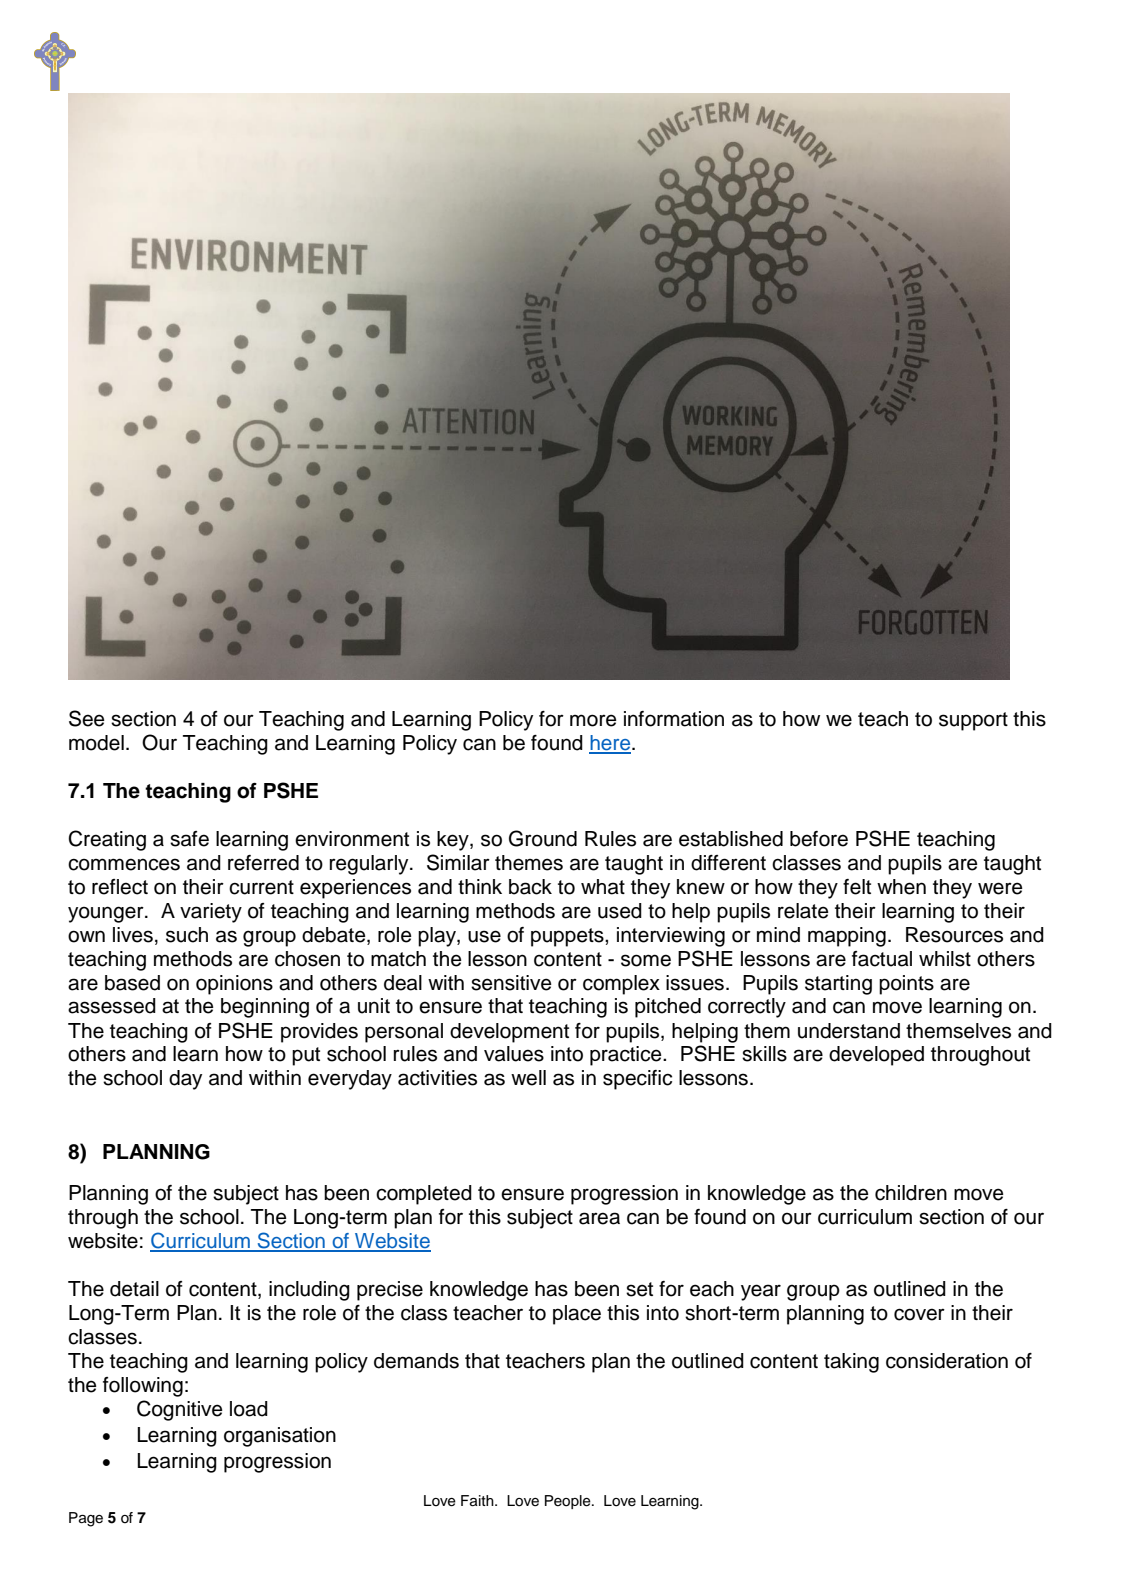  Describe the element at coordinates (973, 721) in the image. I see `support` at that location.
